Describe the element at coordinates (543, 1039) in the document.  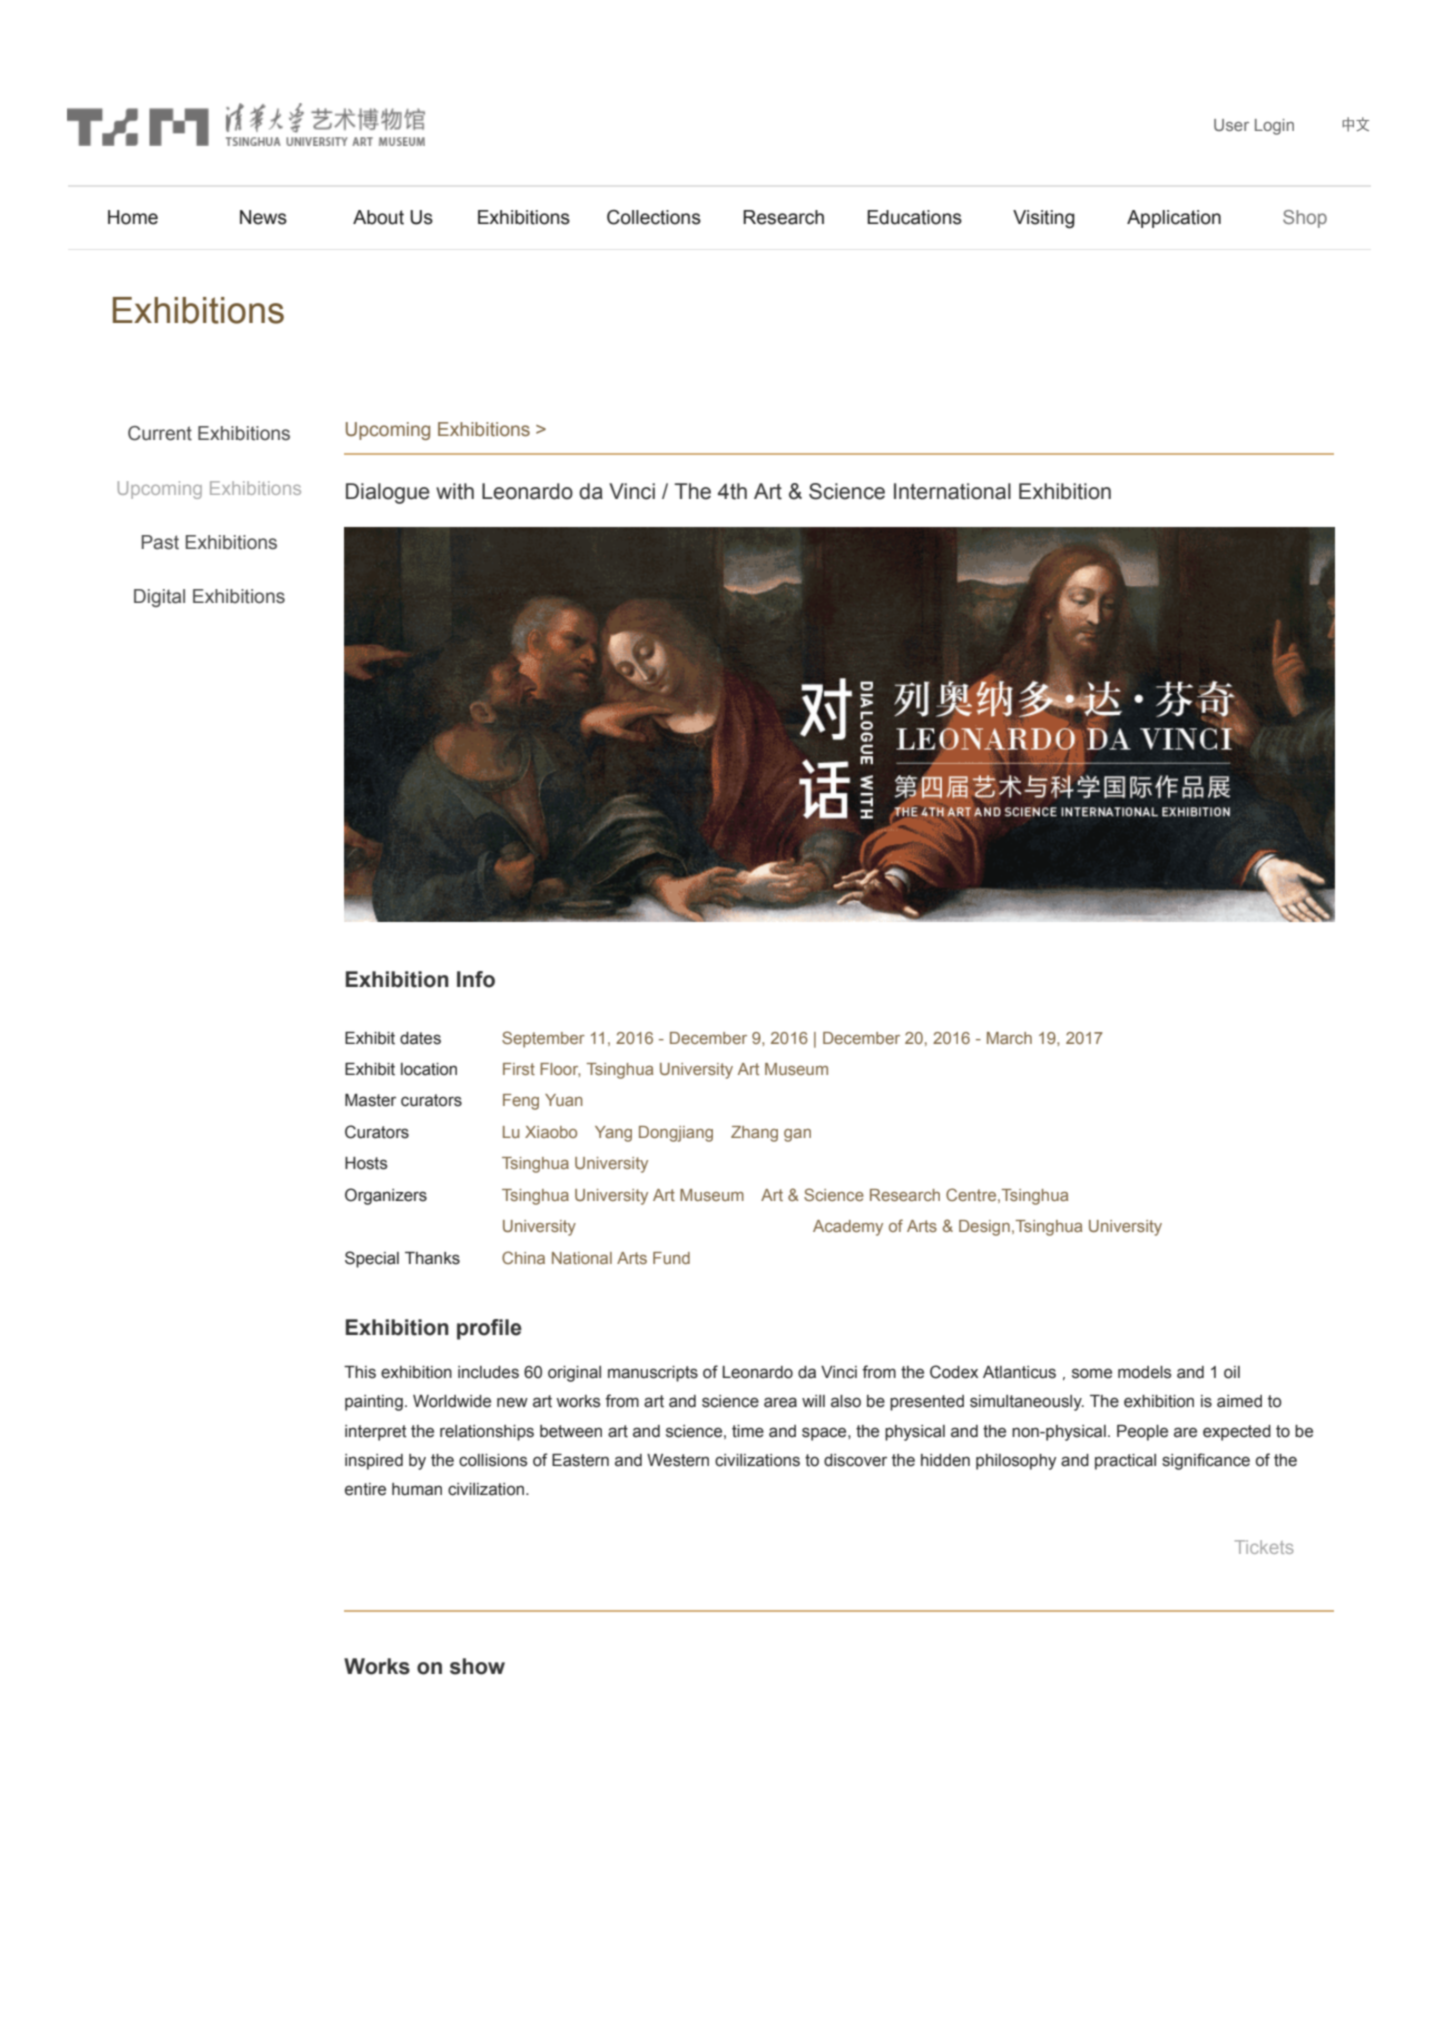
I see `September` at that location.
